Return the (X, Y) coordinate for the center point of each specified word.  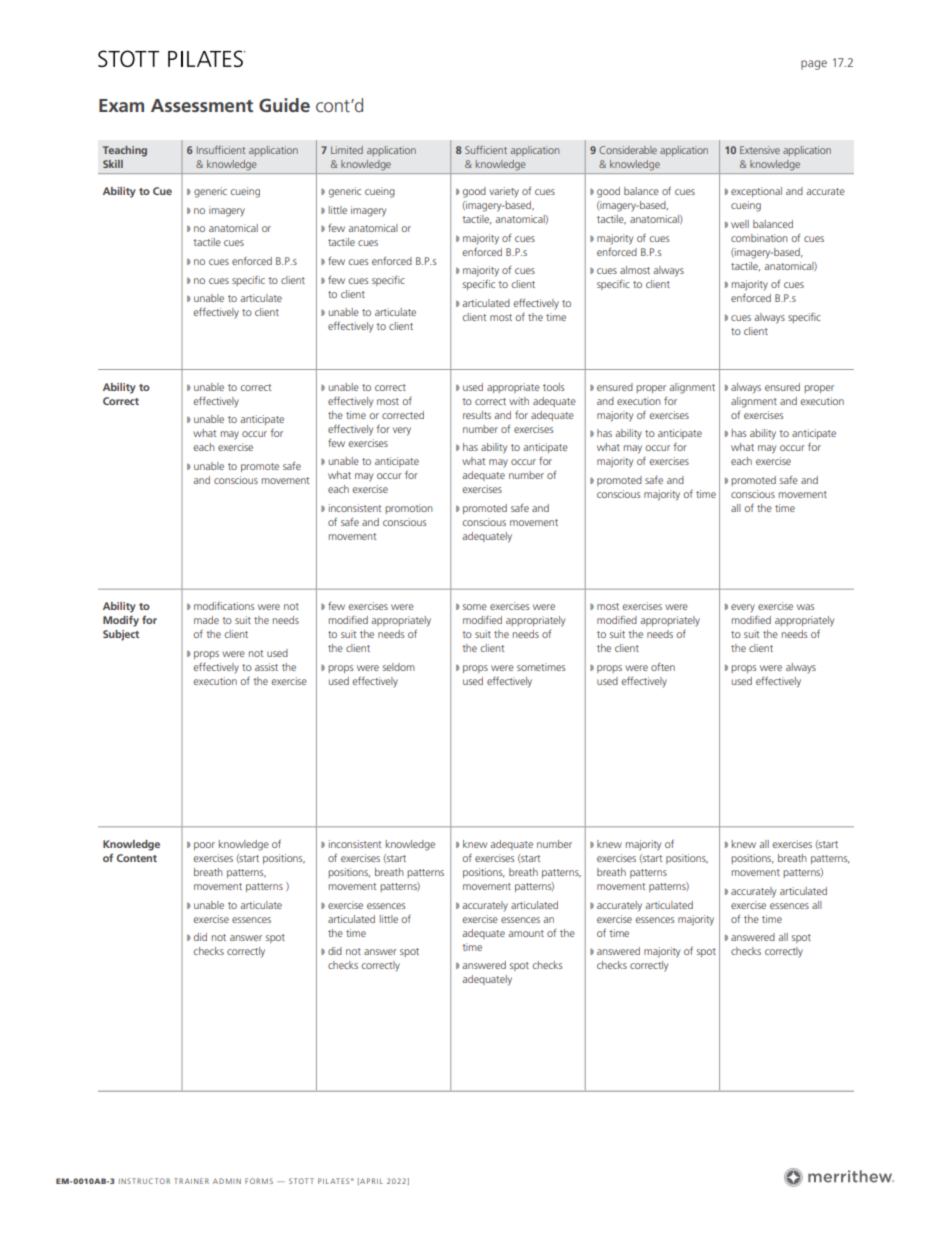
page (814, 65)
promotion (409, 509)
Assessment (202, 105)
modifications (224, 605)
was (805, 607)
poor (204, 846)
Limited (347, 150)
